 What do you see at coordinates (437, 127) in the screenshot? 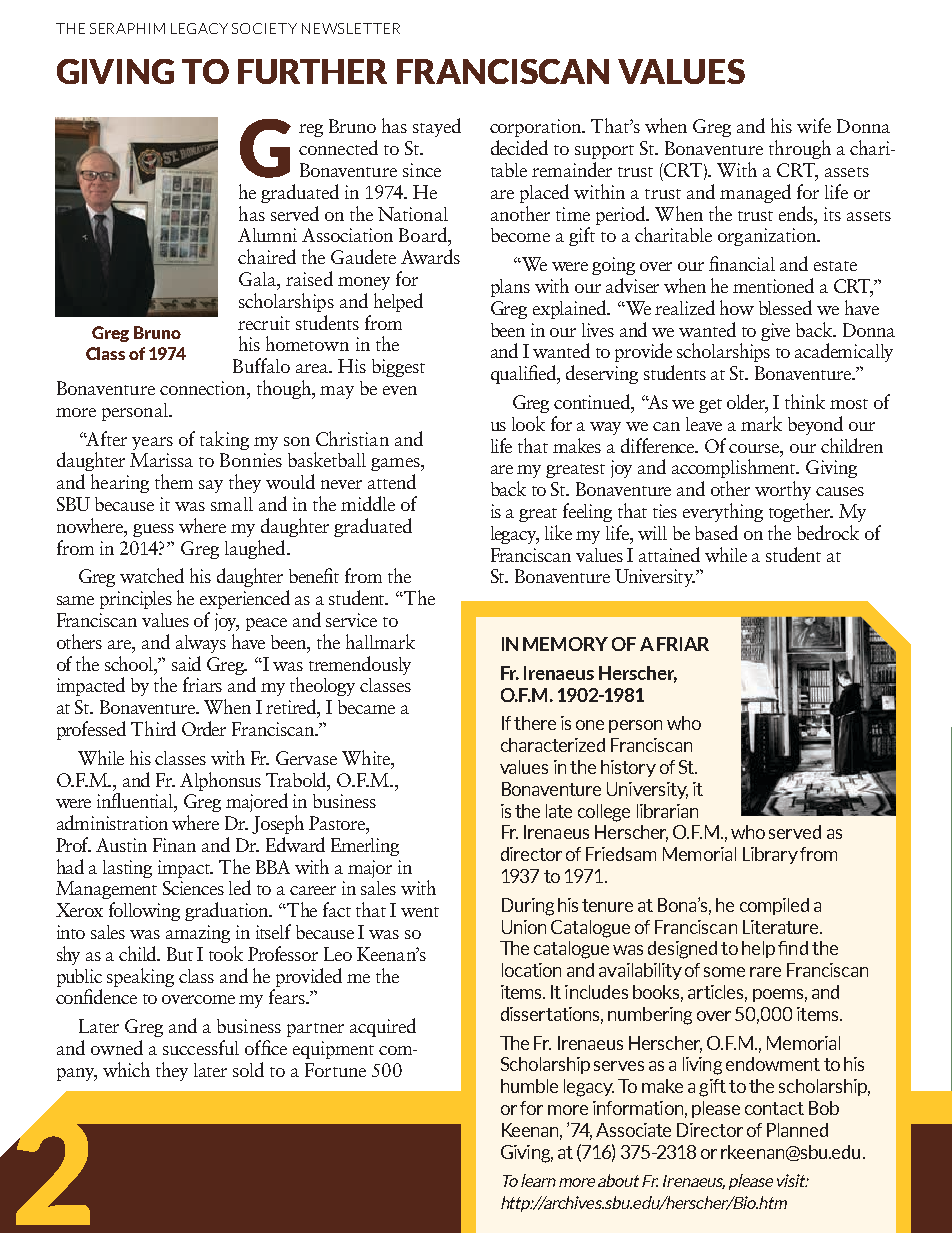
I see `stayed` at bounding box center [437, 127].
